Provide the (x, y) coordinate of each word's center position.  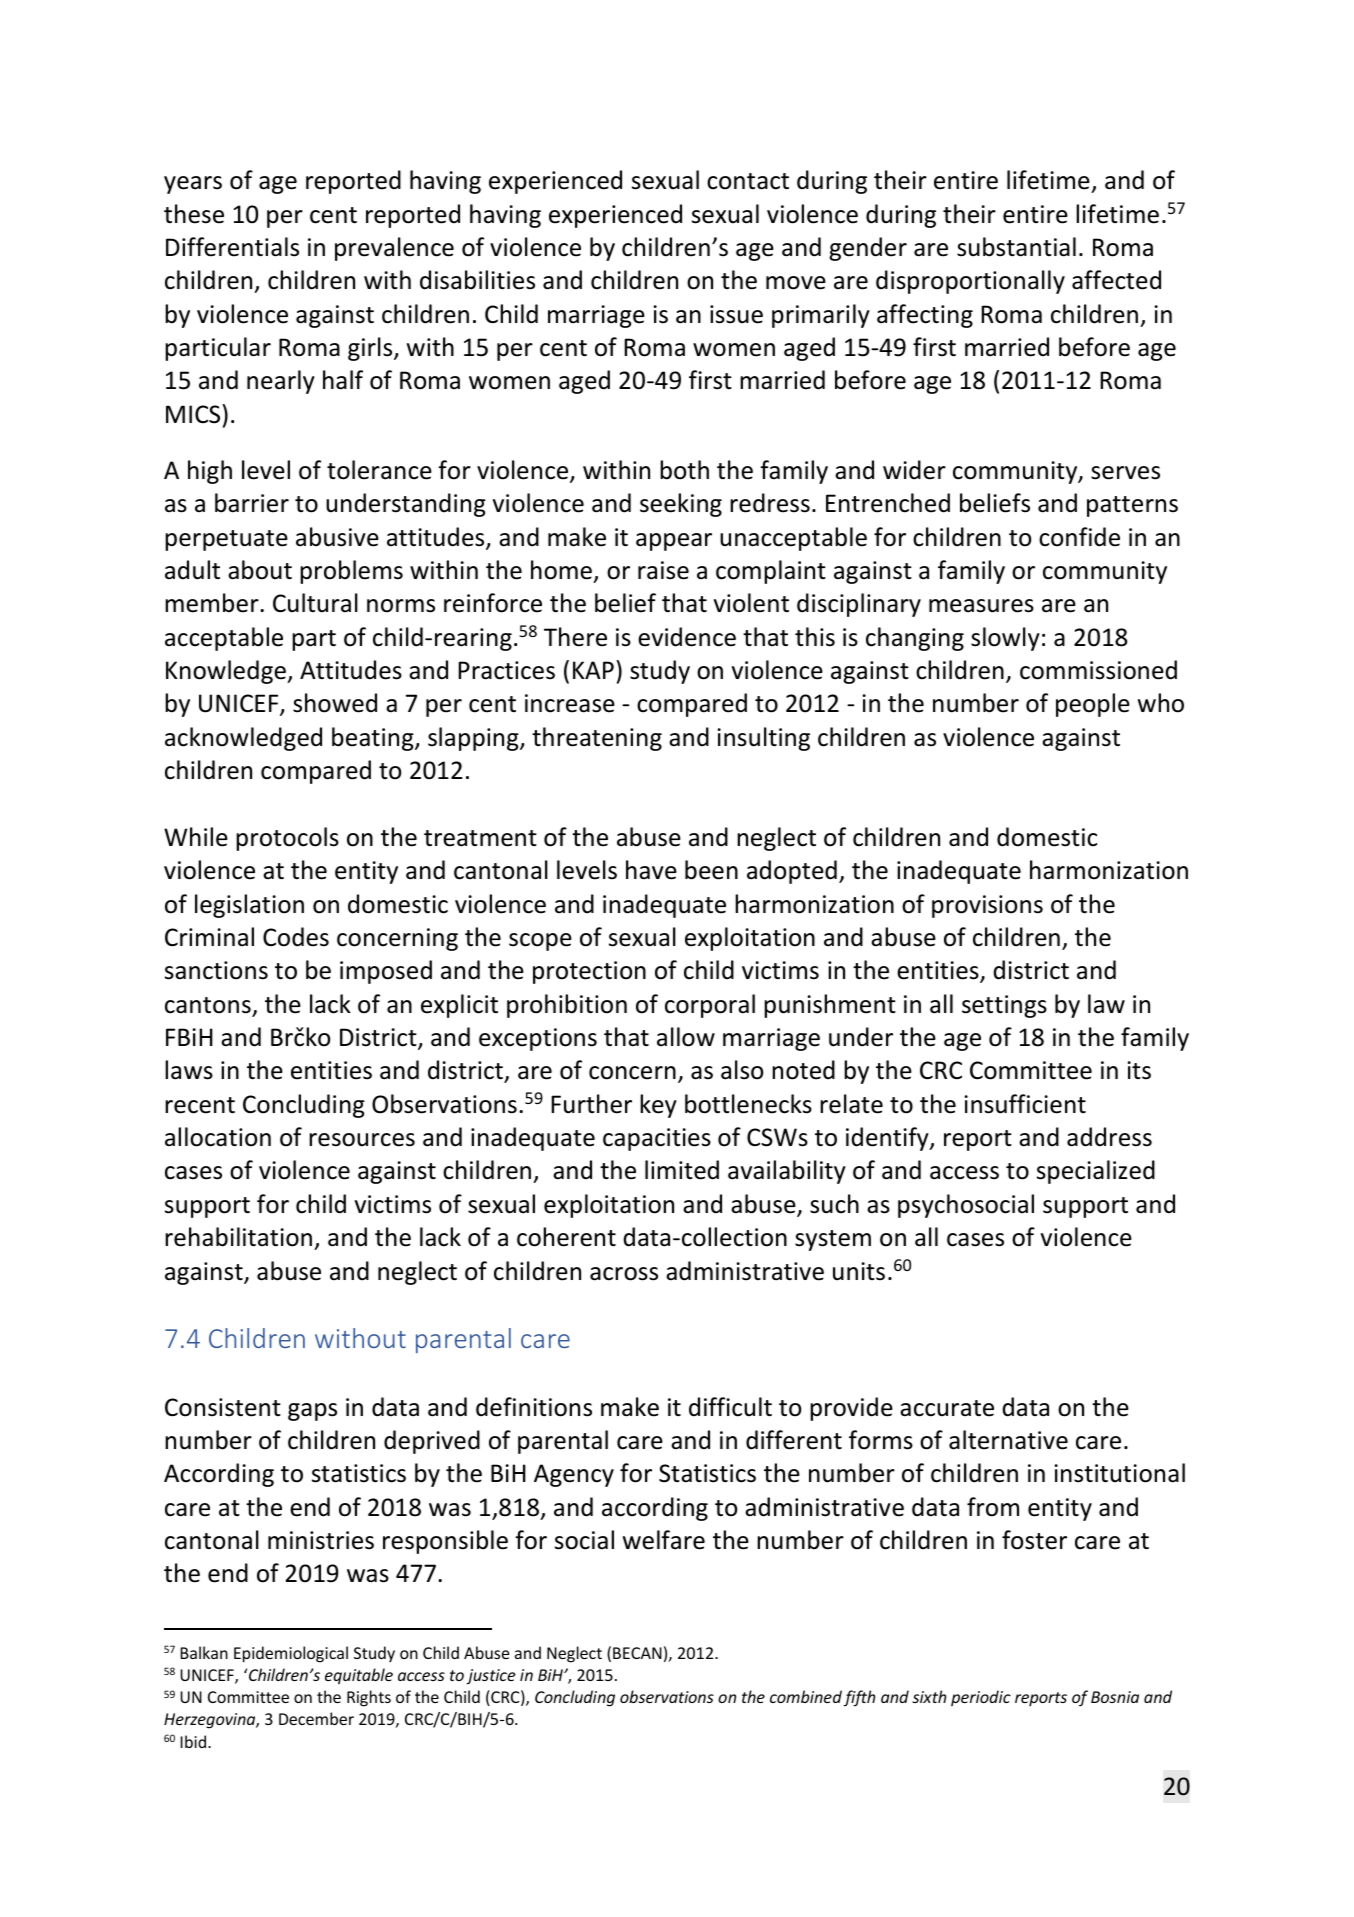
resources (362, 1140)
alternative (1008, 1440)
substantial (1016, 247)
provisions (987, 906)
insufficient (1025, 1104)
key (658, 1106)
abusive (337, 537)
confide (1079, 537)
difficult (730, 1407)
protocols (287, 839)
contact (748, 181)
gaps (312, 1412)
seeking (681, 505)
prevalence (394, 249)
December (316, 1718)
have (651, 870)
